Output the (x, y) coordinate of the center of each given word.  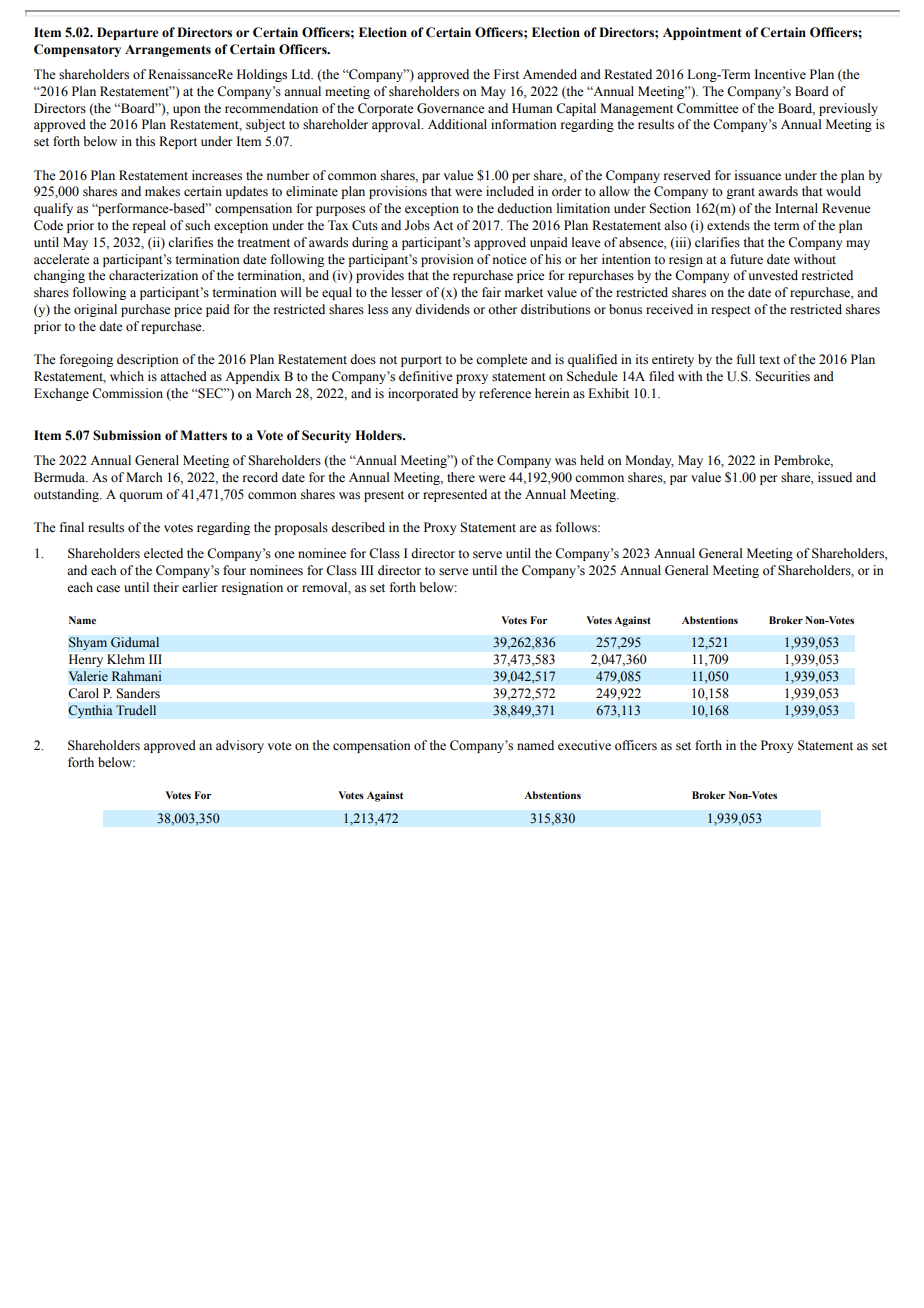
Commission (127, 393)
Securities (782, 376)
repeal (149, 226)
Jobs (417, 225)
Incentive (780, 74)
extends (728, 225)
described (358, 527)
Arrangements (168, 51)
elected (163, 553)
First (506, 74)
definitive (426, 376)
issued (835, 477)
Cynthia (90, 711)
